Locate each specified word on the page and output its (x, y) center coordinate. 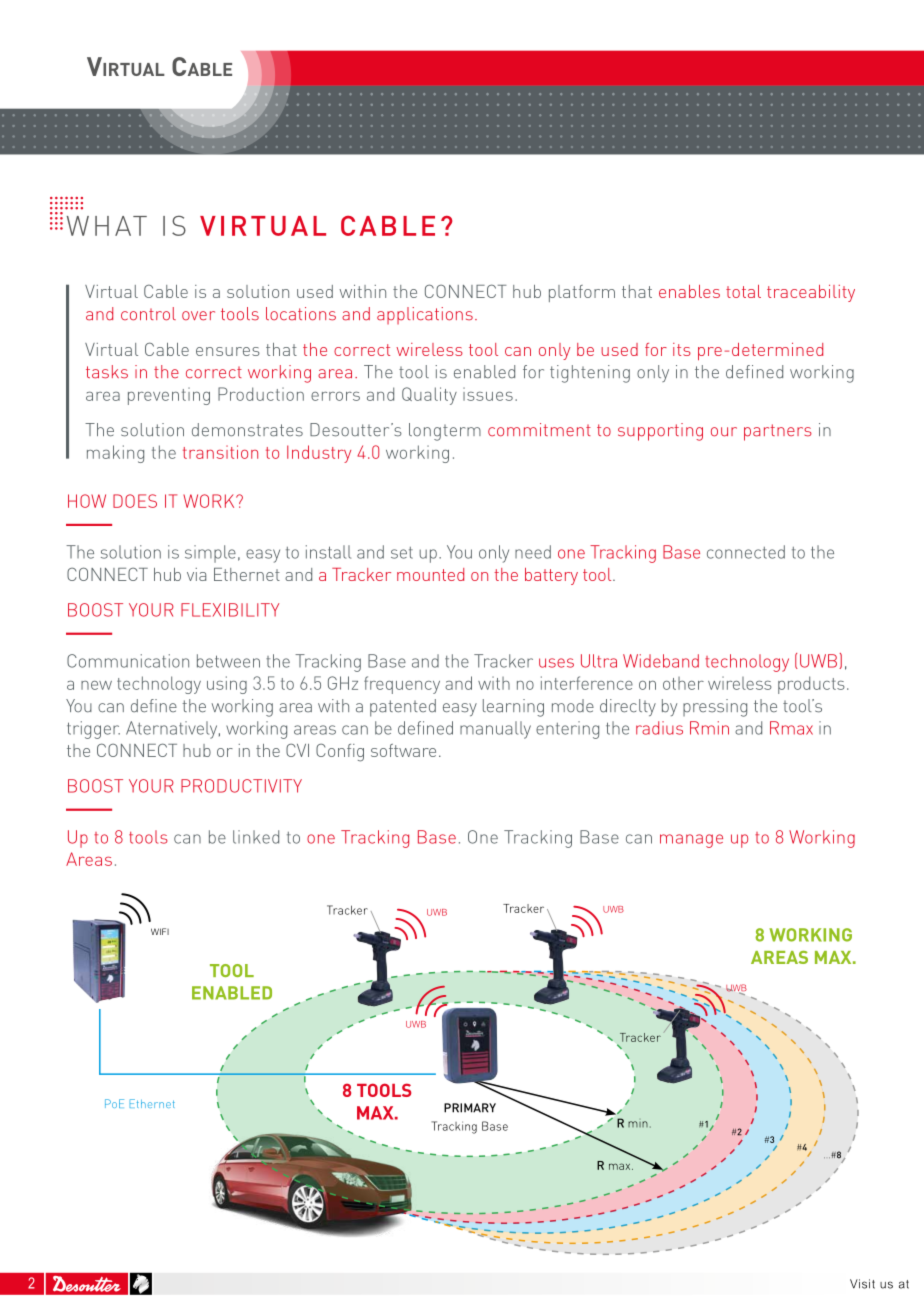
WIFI (160, 931)
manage (691, 841)
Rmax (791, 728)
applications (425, 315)
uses (556, 663)
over (198, 316)
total (743, 291)
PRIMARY (470, 1108)
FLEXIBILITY (230, 610)
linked (256, 837)
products (811, 685)
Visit (862, 1284)
